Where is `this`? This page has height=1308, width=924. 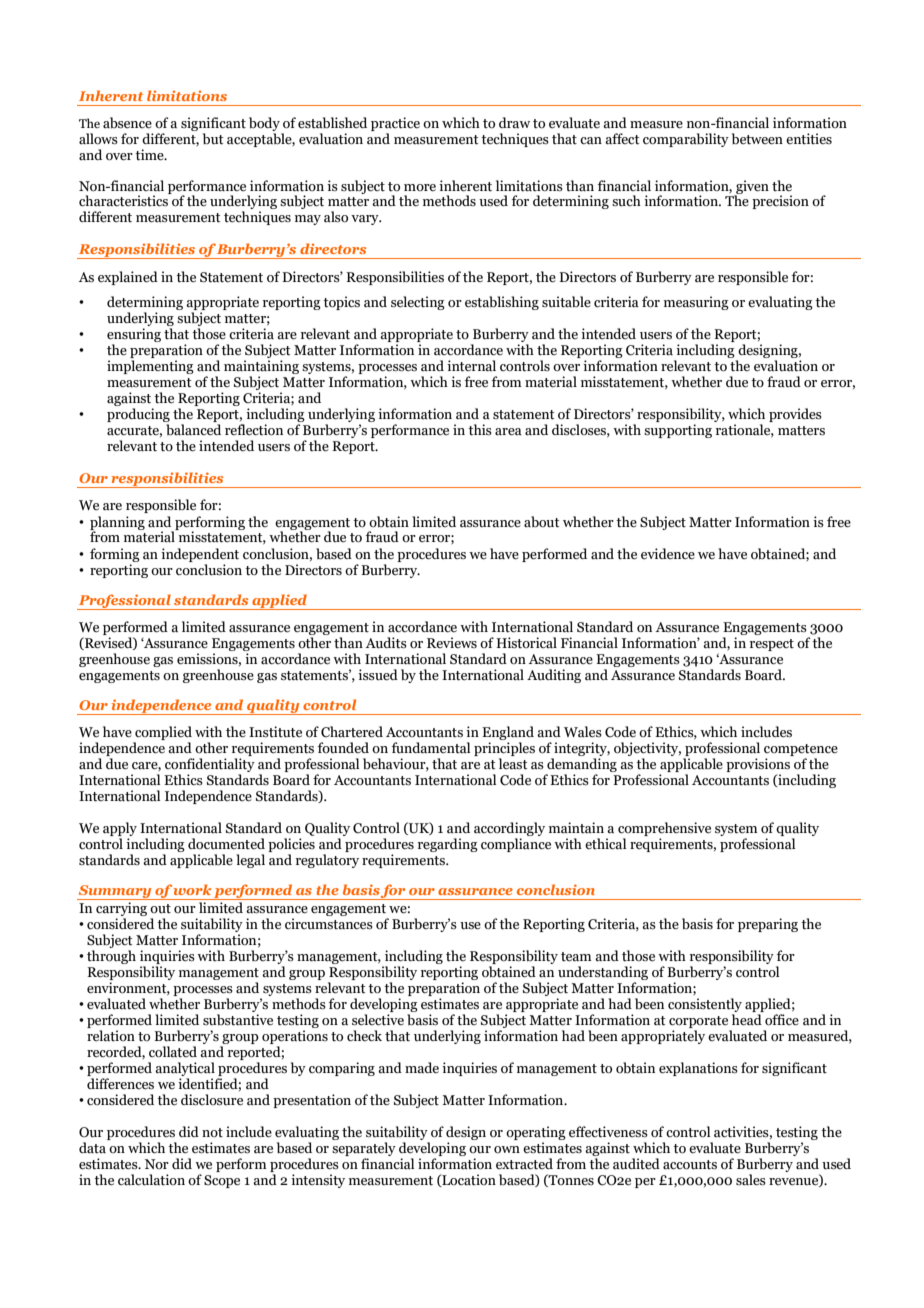 this is located at coordinates (480, 430).
